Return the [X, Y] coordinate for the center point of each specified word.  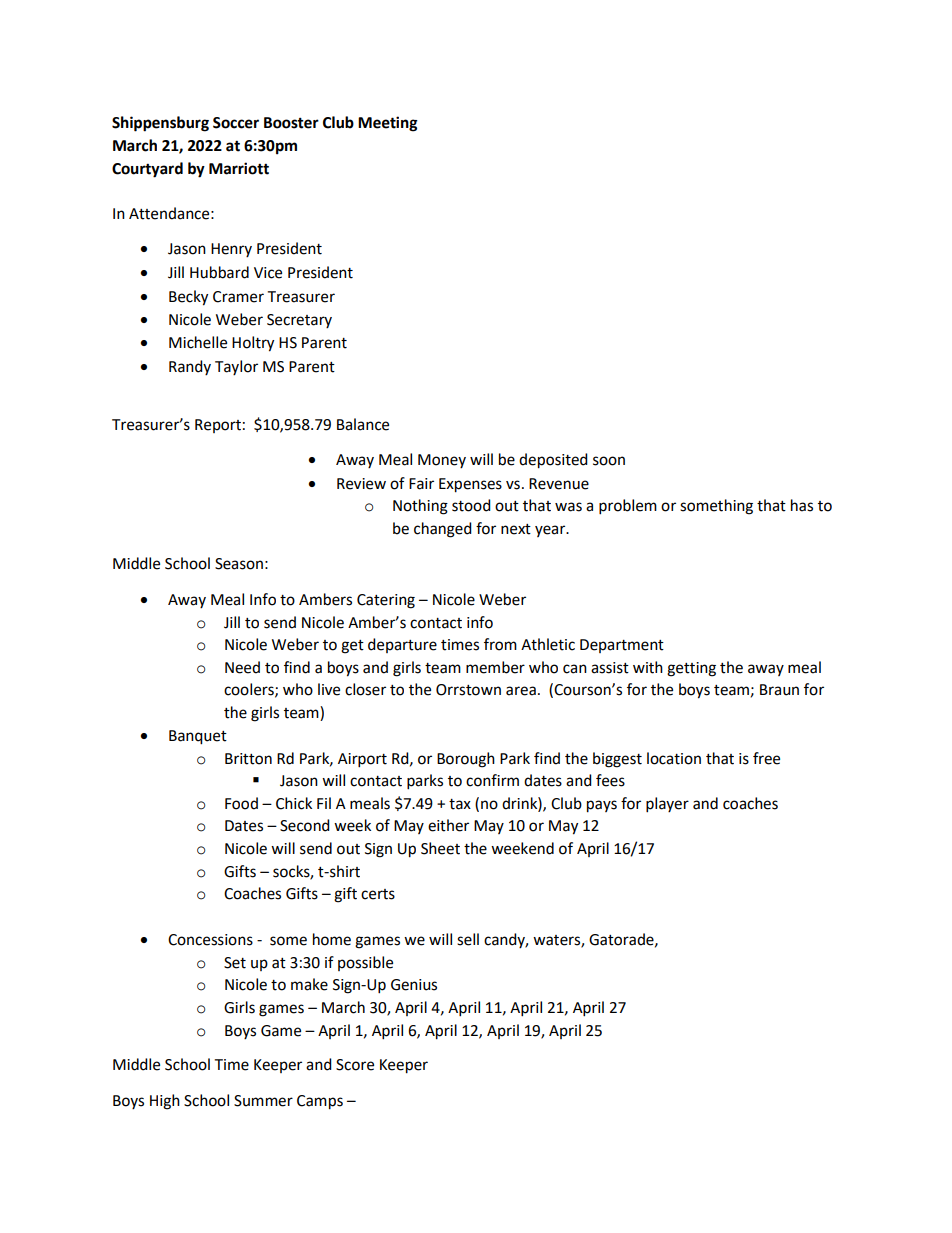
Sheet [440, 848]
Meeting [388, 124]
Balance [363, 424]
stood [471, 505]
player [667, 805]
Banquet [198, 737]
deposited [553, 461]
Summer [263, 1101]
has [802, 505]
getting [691, 669]
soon [609, 461]
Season [239, 564]
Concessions [210, 940]
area [521, 691]
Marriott [239, 168]
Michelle [198, 342]
